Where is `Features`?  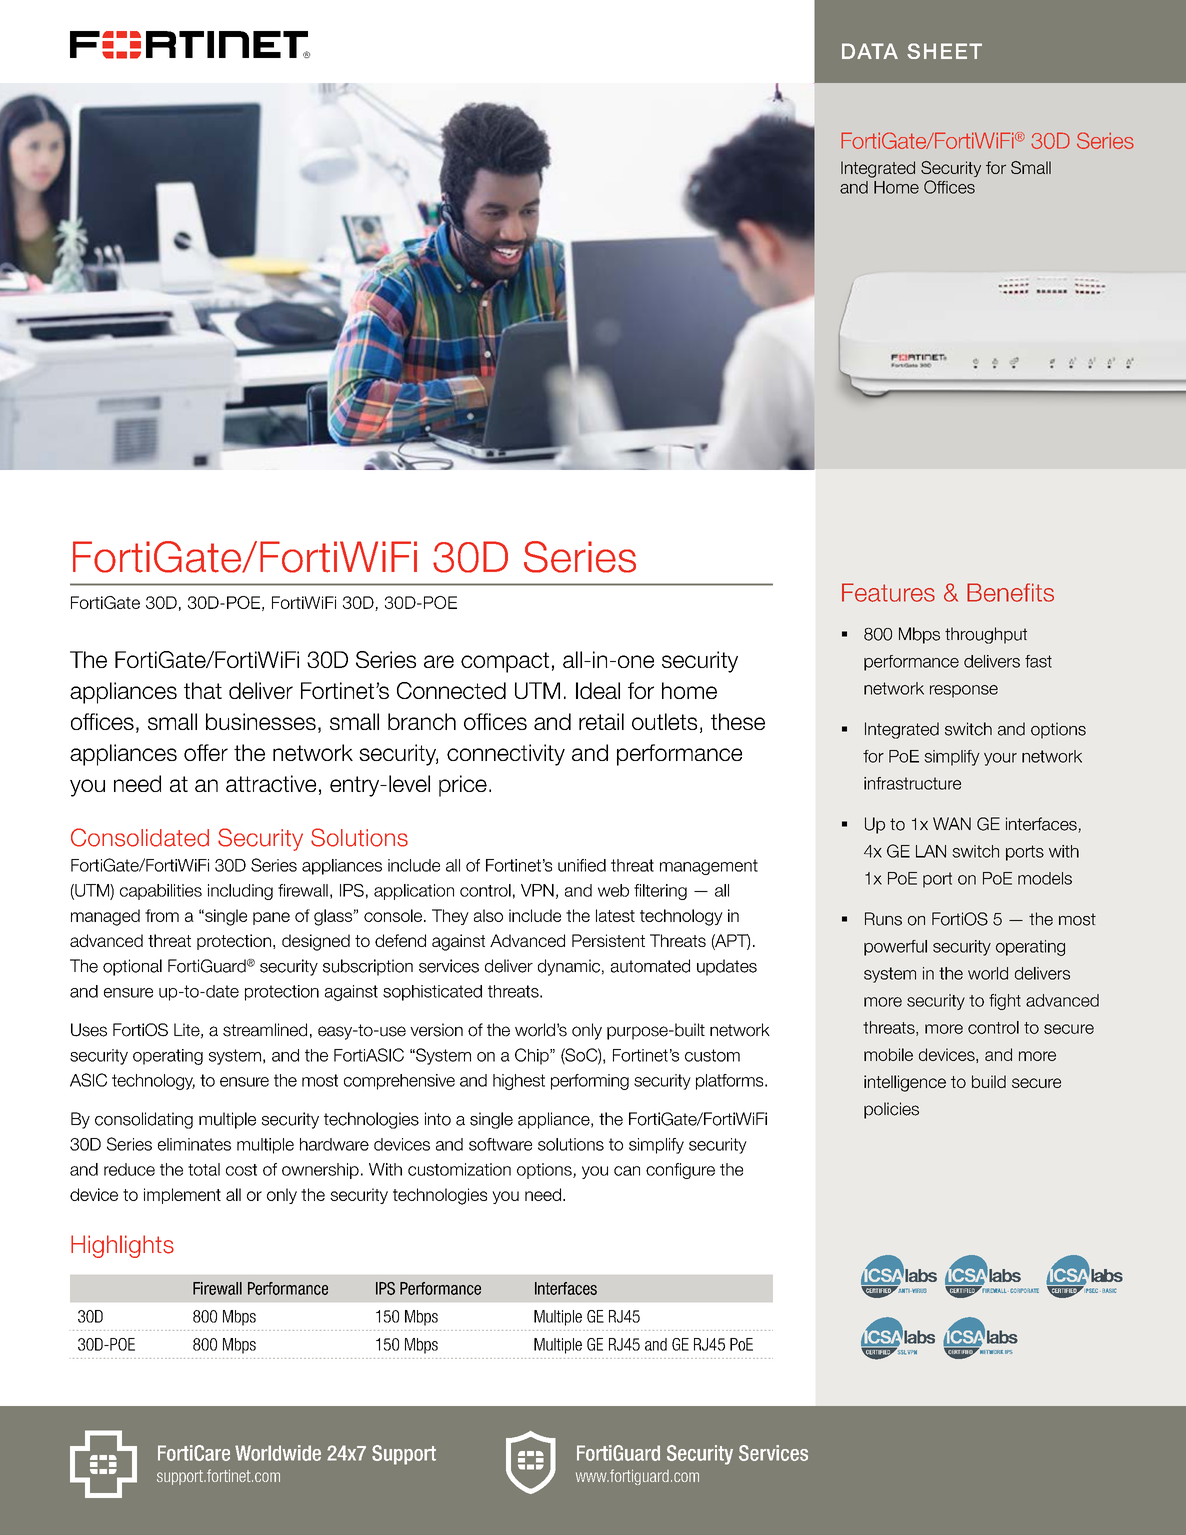 Features is located at coordinates (888, 592).
